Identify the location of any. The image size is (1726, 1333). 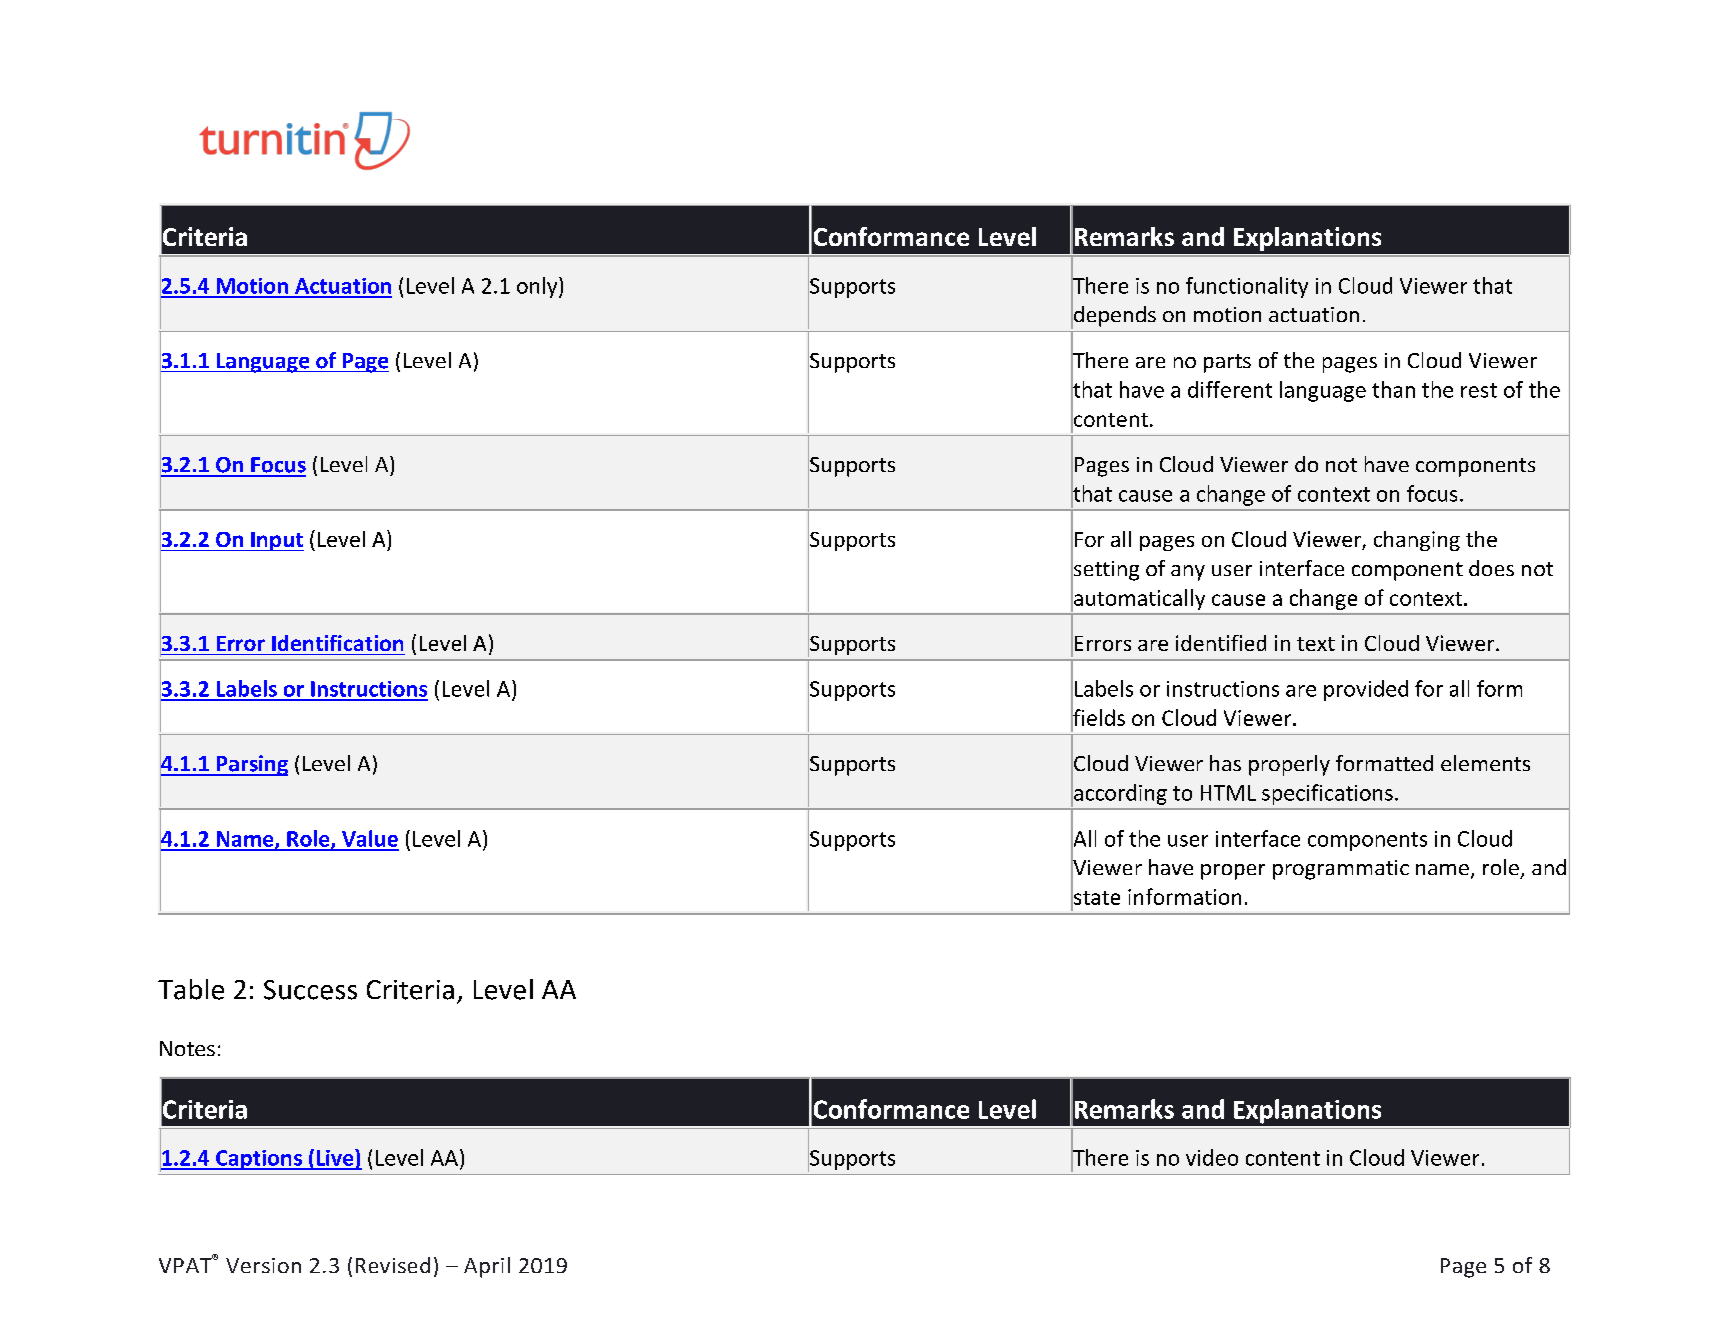
(1188, 573).
